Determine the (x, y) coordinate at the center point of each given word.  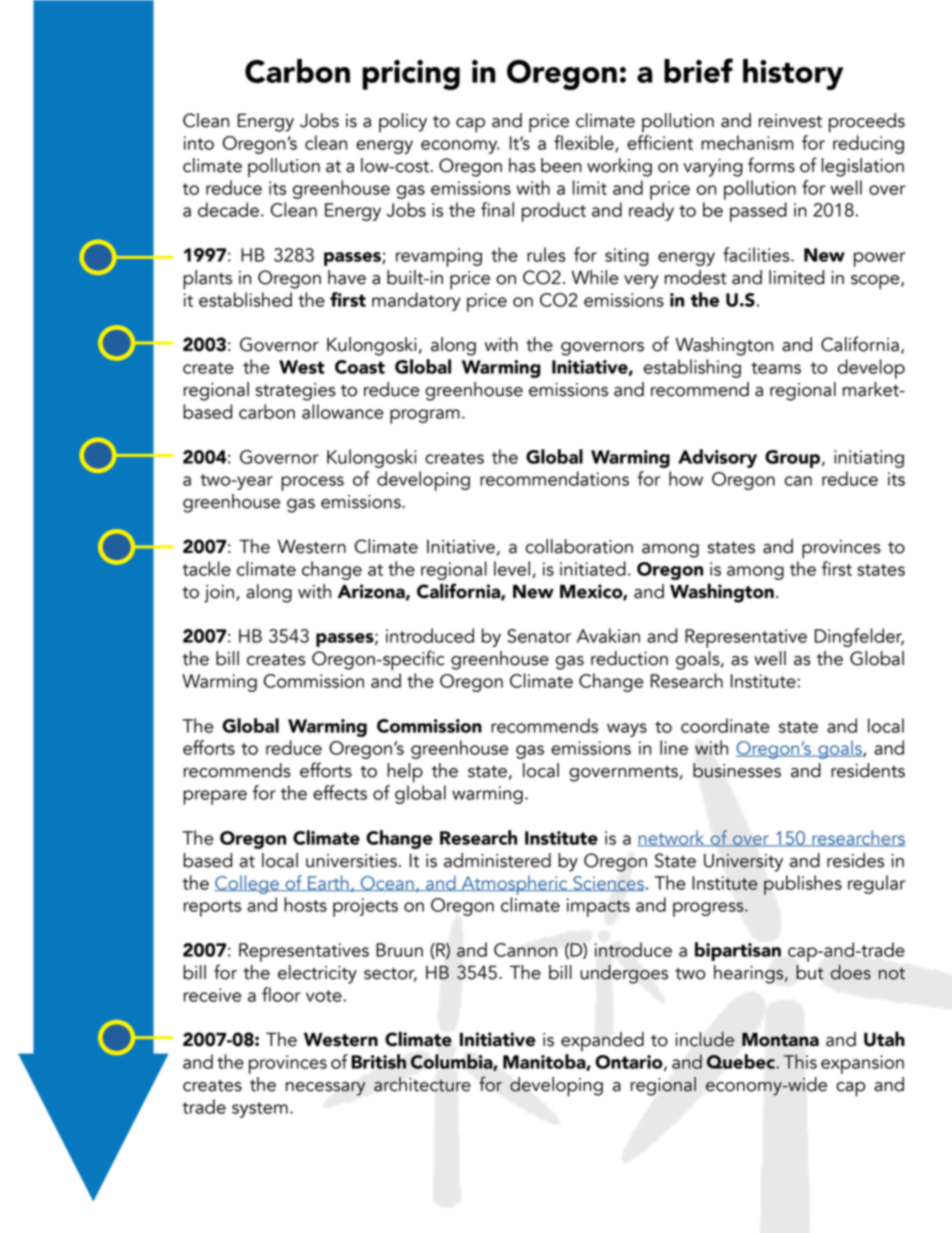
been (561, 165)
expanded (602, 1042)
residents (868, 770)
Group (794, 459)
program (425, 416)
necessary (326, 1089)
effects (340, 792)
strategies (296, 392)
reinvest (790, 121)
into (199, 143)
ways (627, 730)
